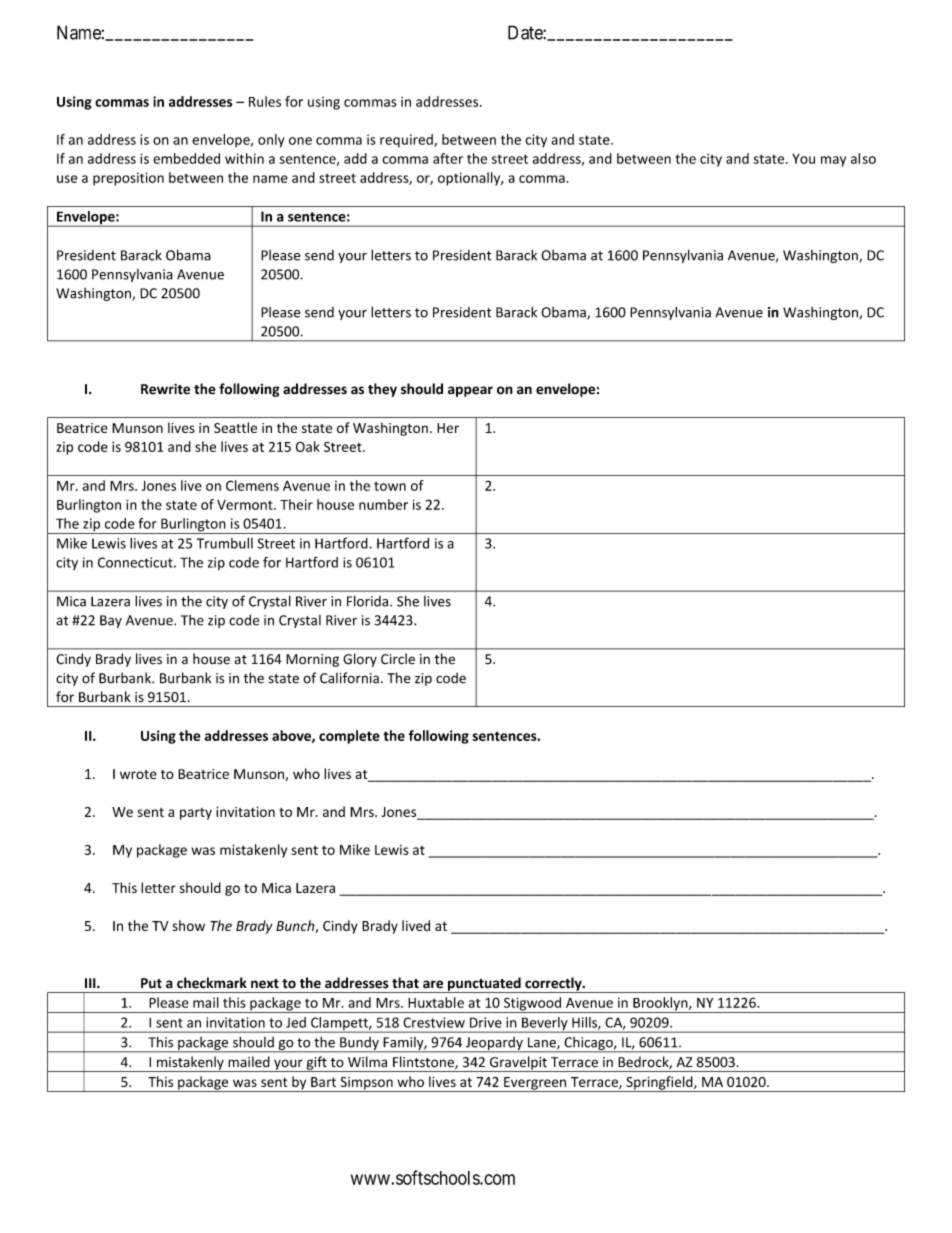 Image resolution: width=952 pixels, height=1233 pixels. I want to click on Beverly, so click(545, 1025).
